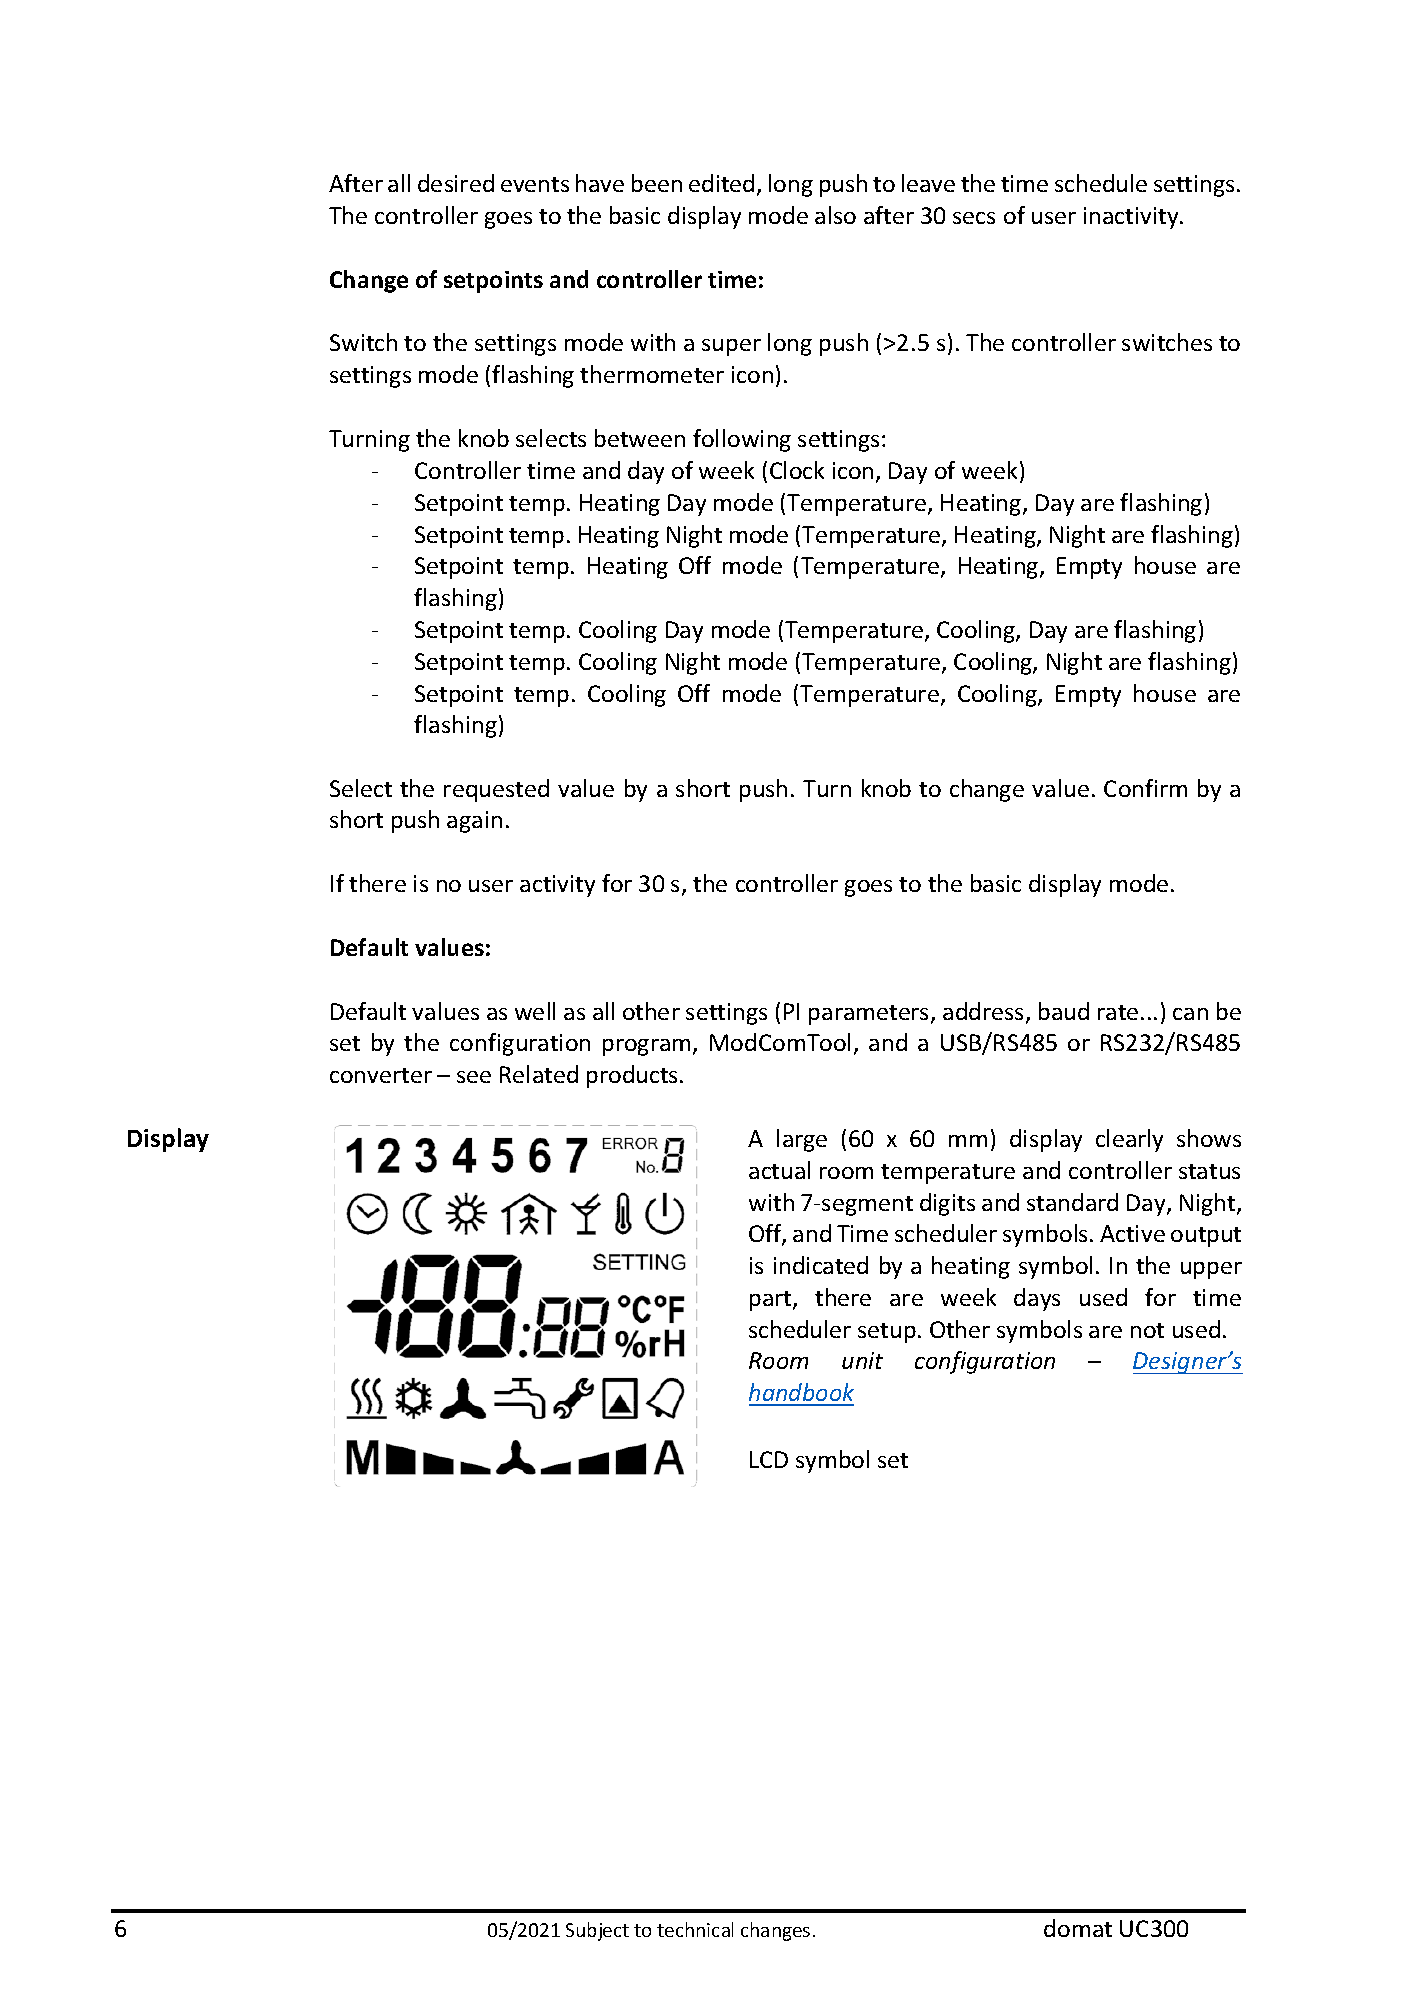 The height and width of the image is (1994, 1410). I want to click on also, so click(835, 215).
